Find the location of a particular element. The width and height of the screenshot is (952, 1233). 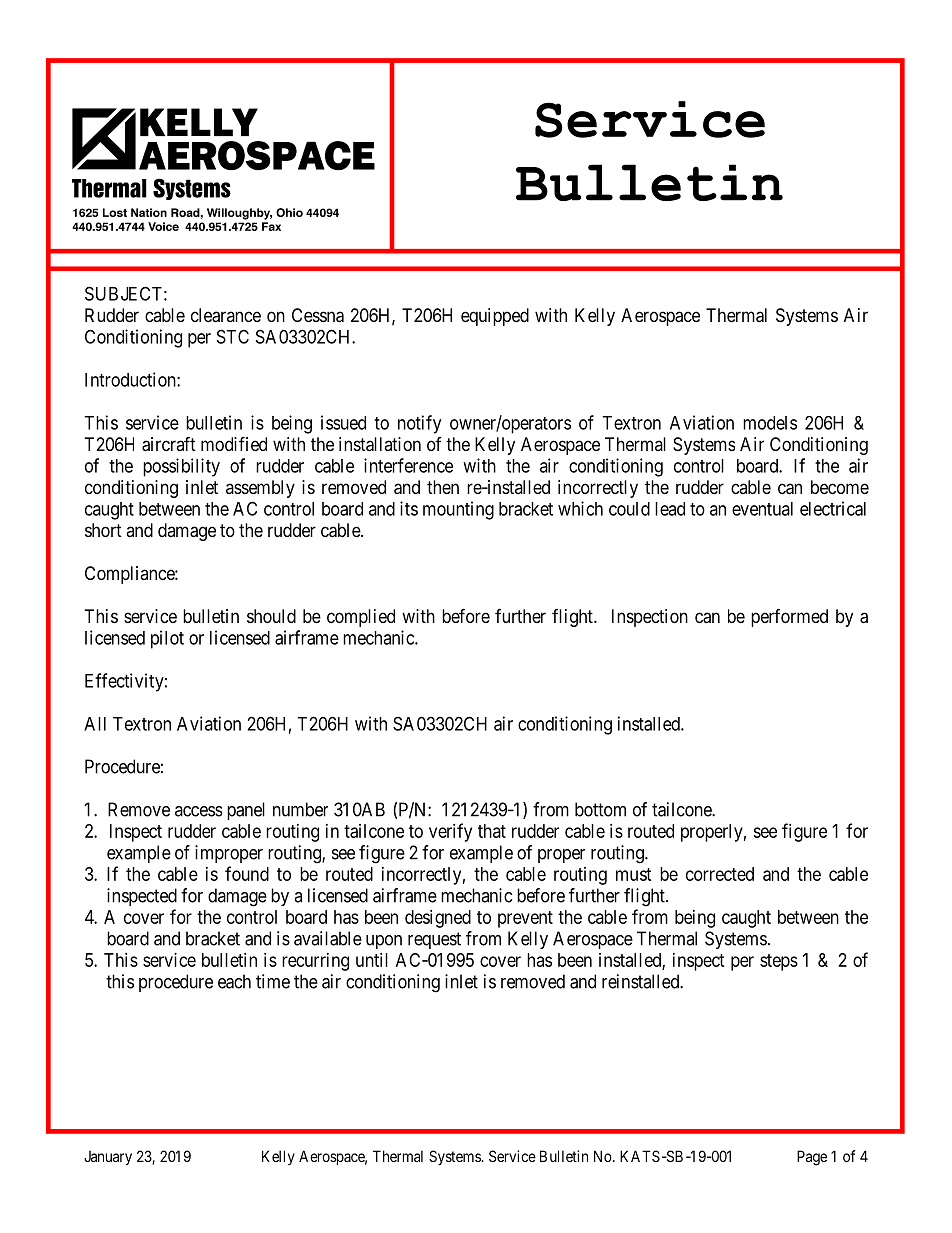

found is located at coordinates (247, 873).
